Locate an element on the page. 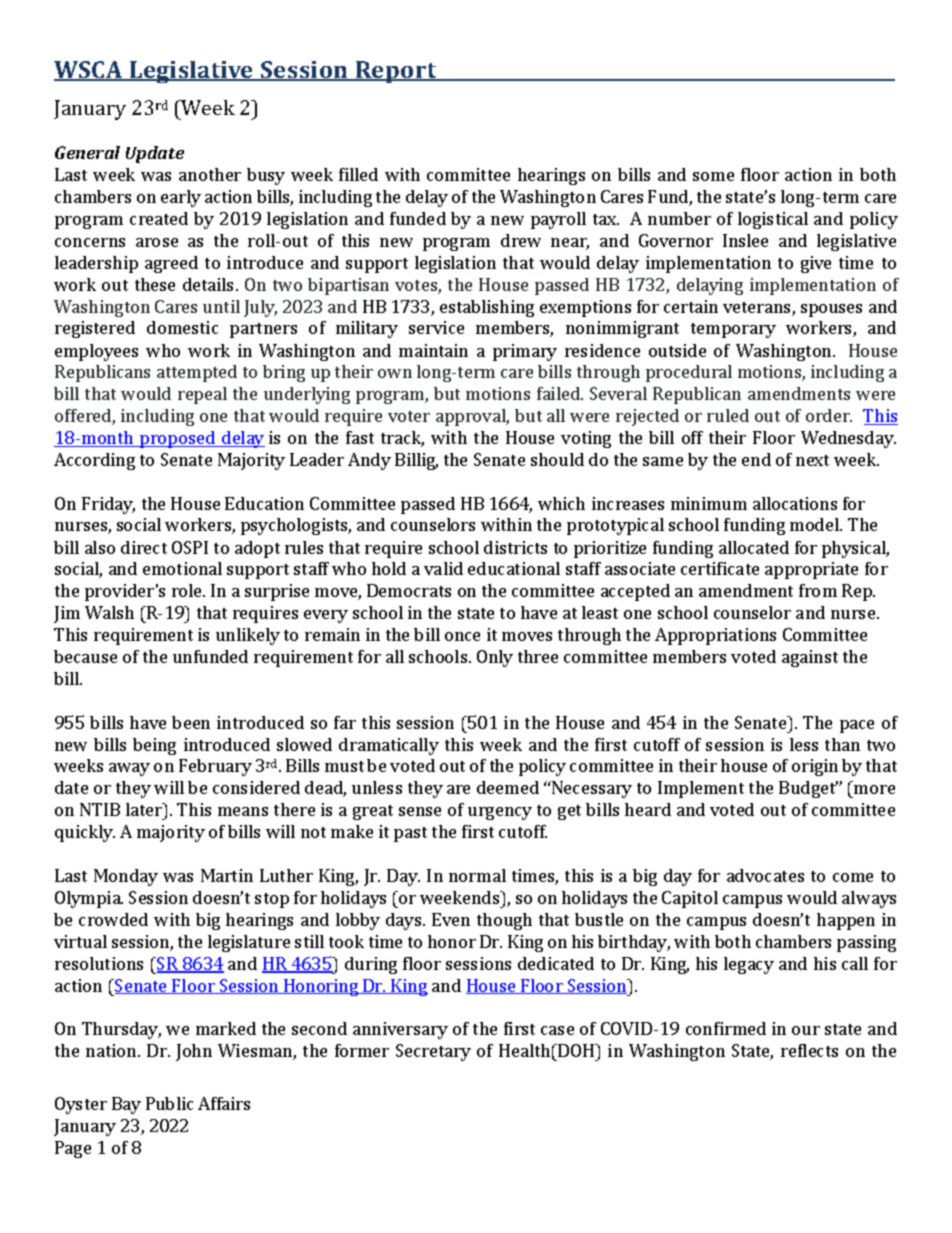 The width and height of the document is (952, 1233). role is located at coordinates (188, 590).
